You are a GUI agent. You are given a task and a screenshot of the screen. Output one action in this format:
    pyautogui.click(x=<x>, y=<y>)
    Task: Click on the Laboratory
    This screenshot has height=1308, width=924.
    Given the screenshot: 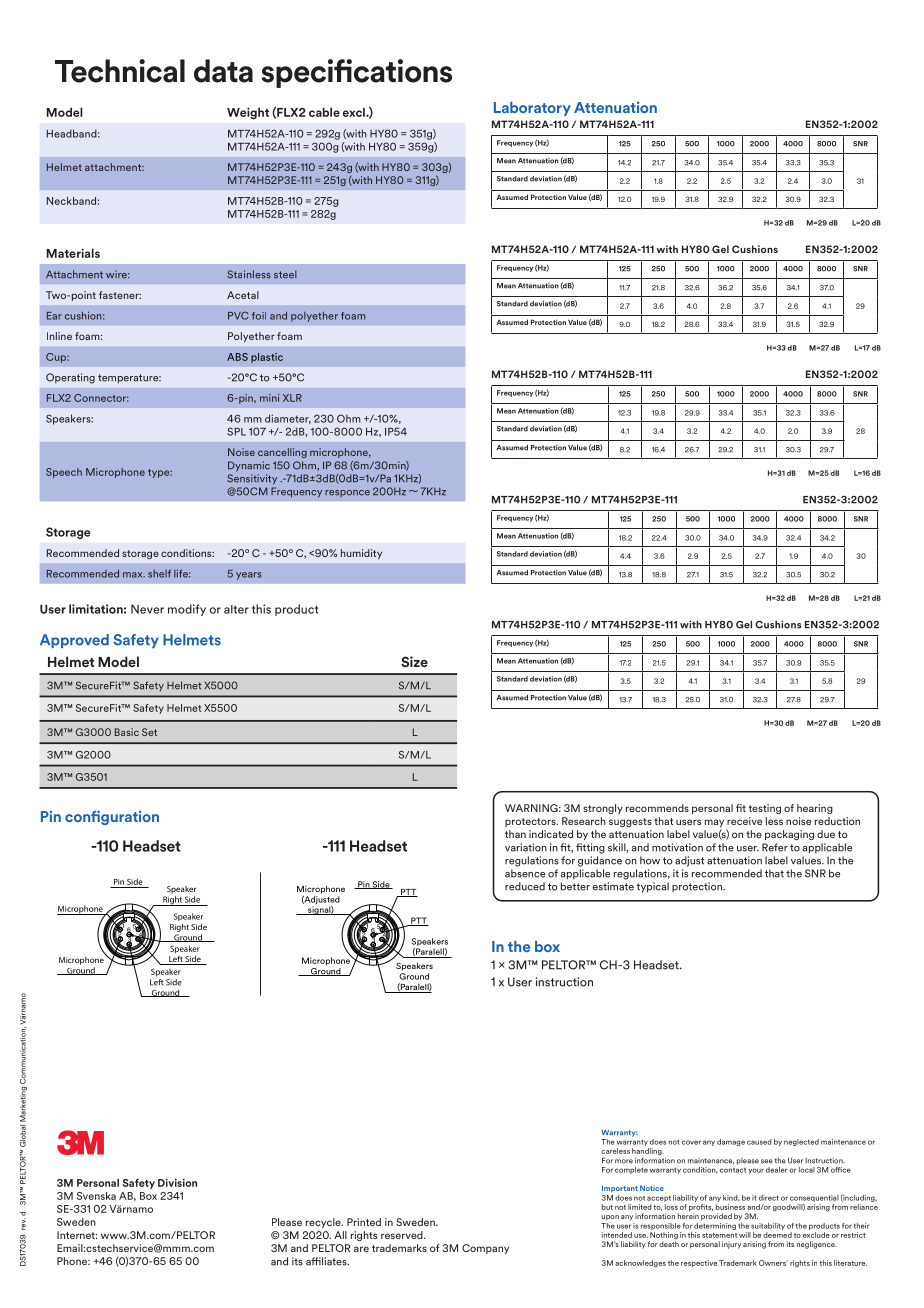 What is the action you would take?
    pyautogui.click(x=532, y=109)
